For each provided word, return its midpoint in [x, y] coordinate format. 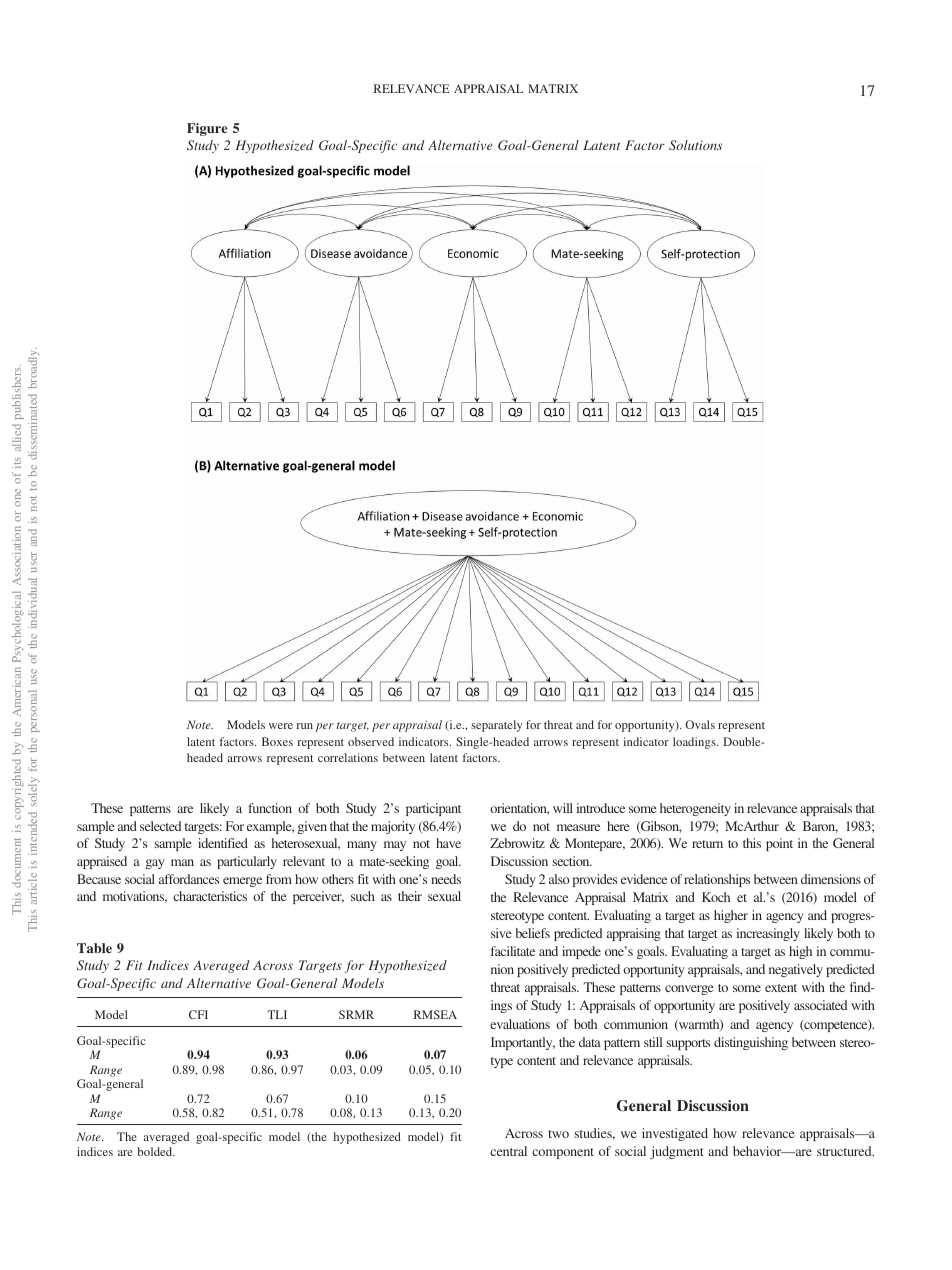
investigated [675, 1134]
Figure [207, 129]
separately [497, 726]
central [508, 1151]
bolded [156, 1151]
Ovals [700, 724]
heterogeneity [695, 809]
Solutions [695, 145]
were [281, 726]
